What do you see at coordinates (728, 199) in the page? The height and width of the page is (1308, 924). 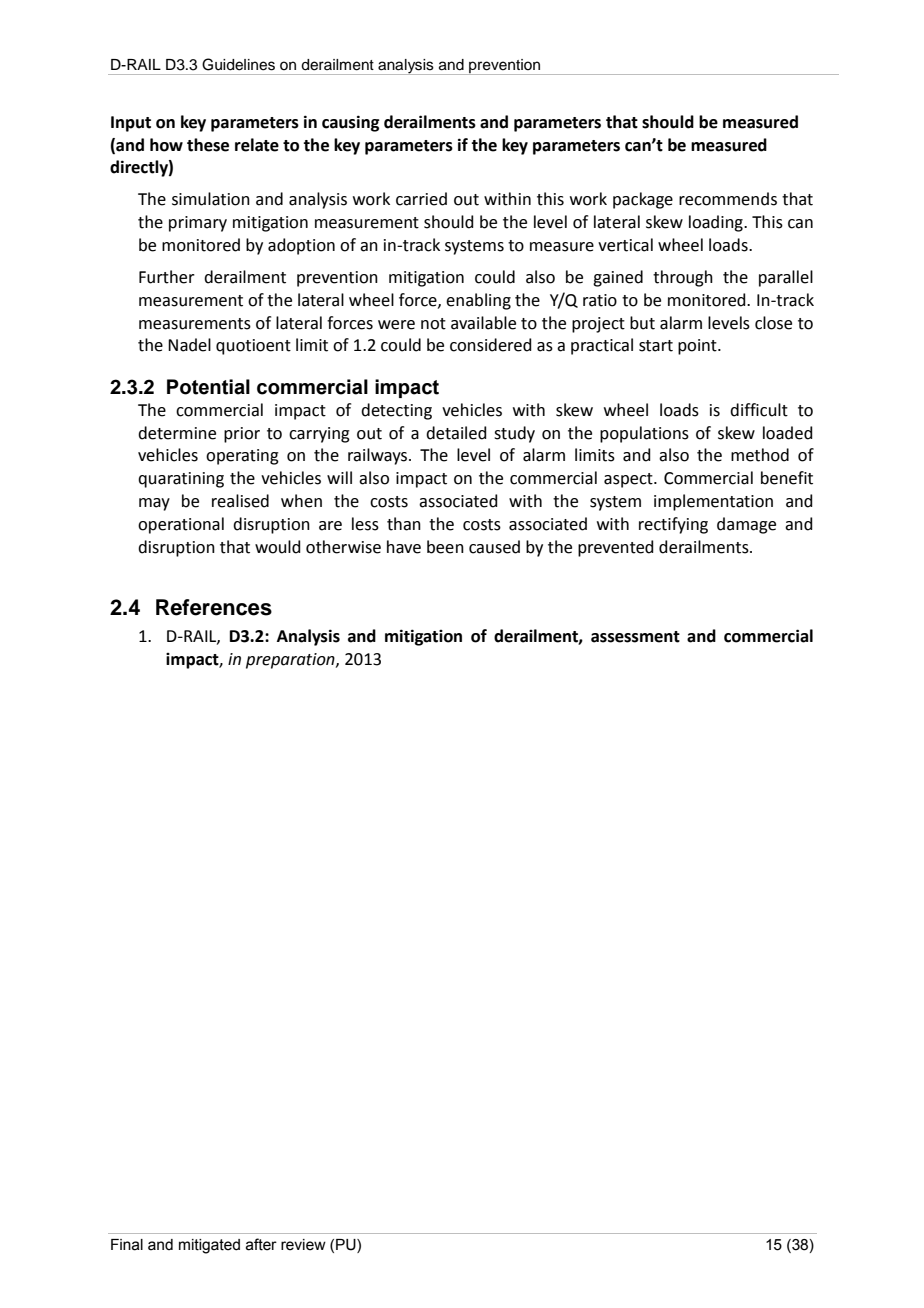 I see `recommends` at bounding box center [728, 199].
